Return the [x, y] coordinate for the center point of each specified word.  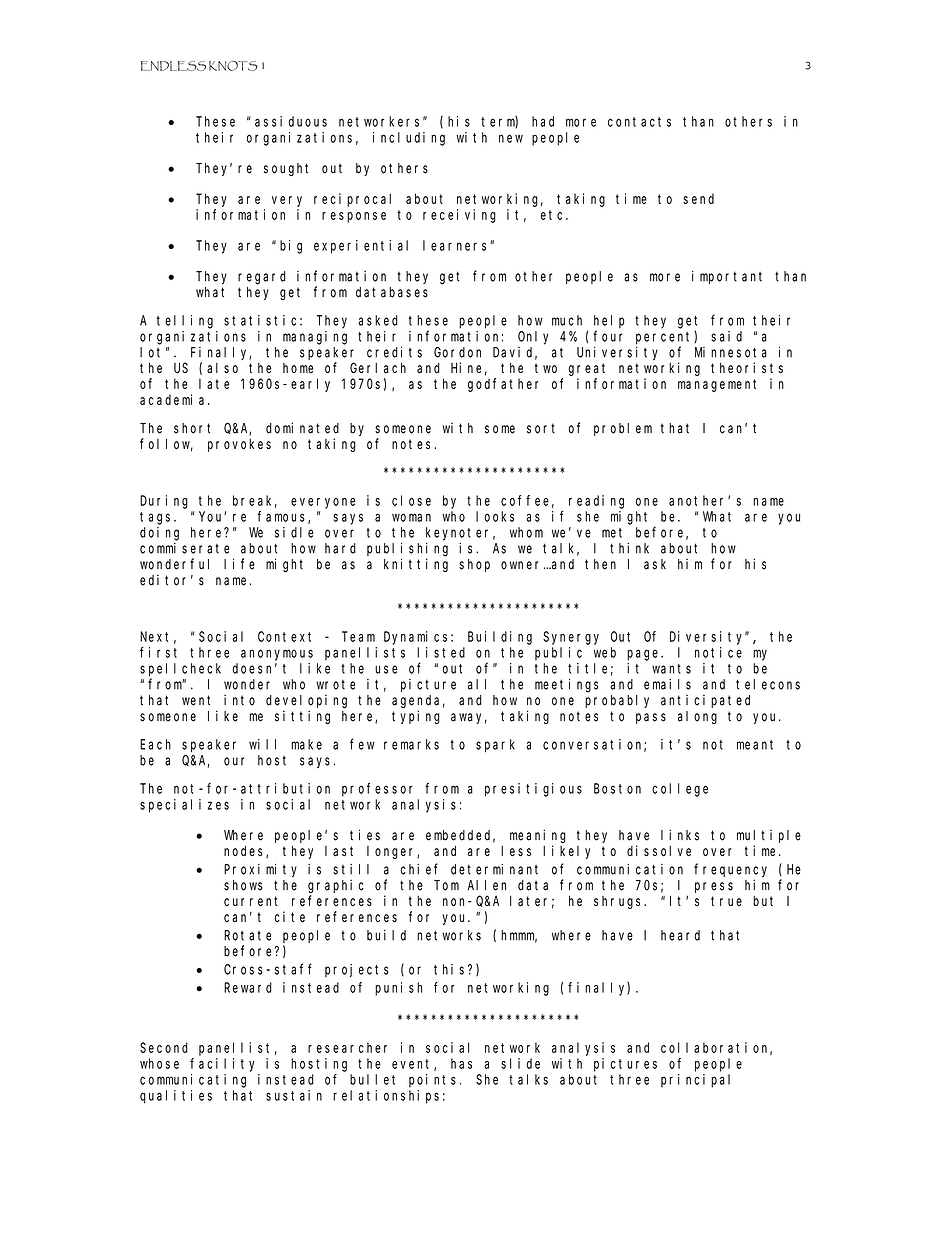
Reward [248, 987]
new [511, 138]
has [461, 1063]
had [543, 121]
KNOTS [233, 66]
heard [680, 935]
